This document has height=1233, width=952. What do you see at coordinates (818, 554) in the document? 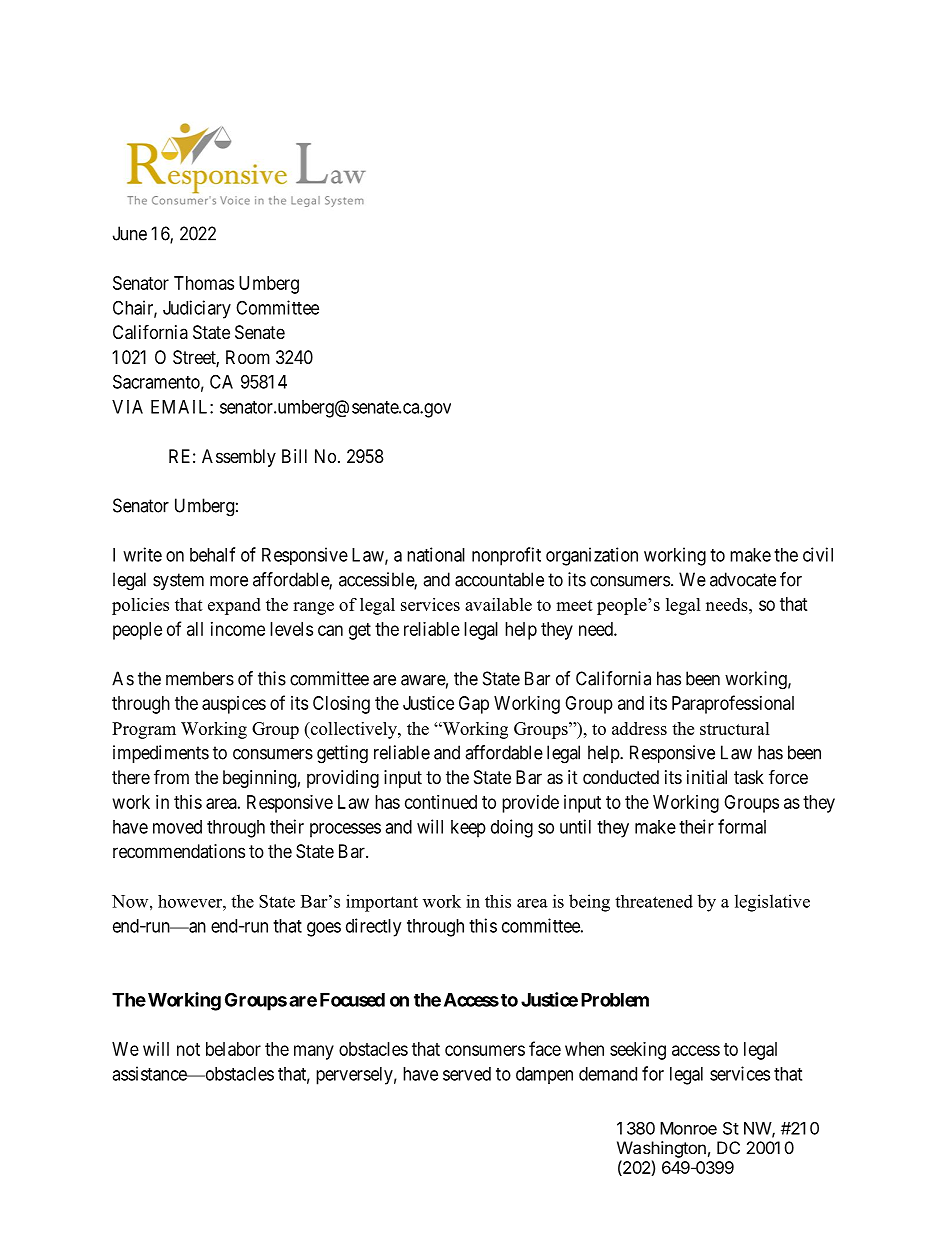
I see `civil` at bounding box center [818, 554].
